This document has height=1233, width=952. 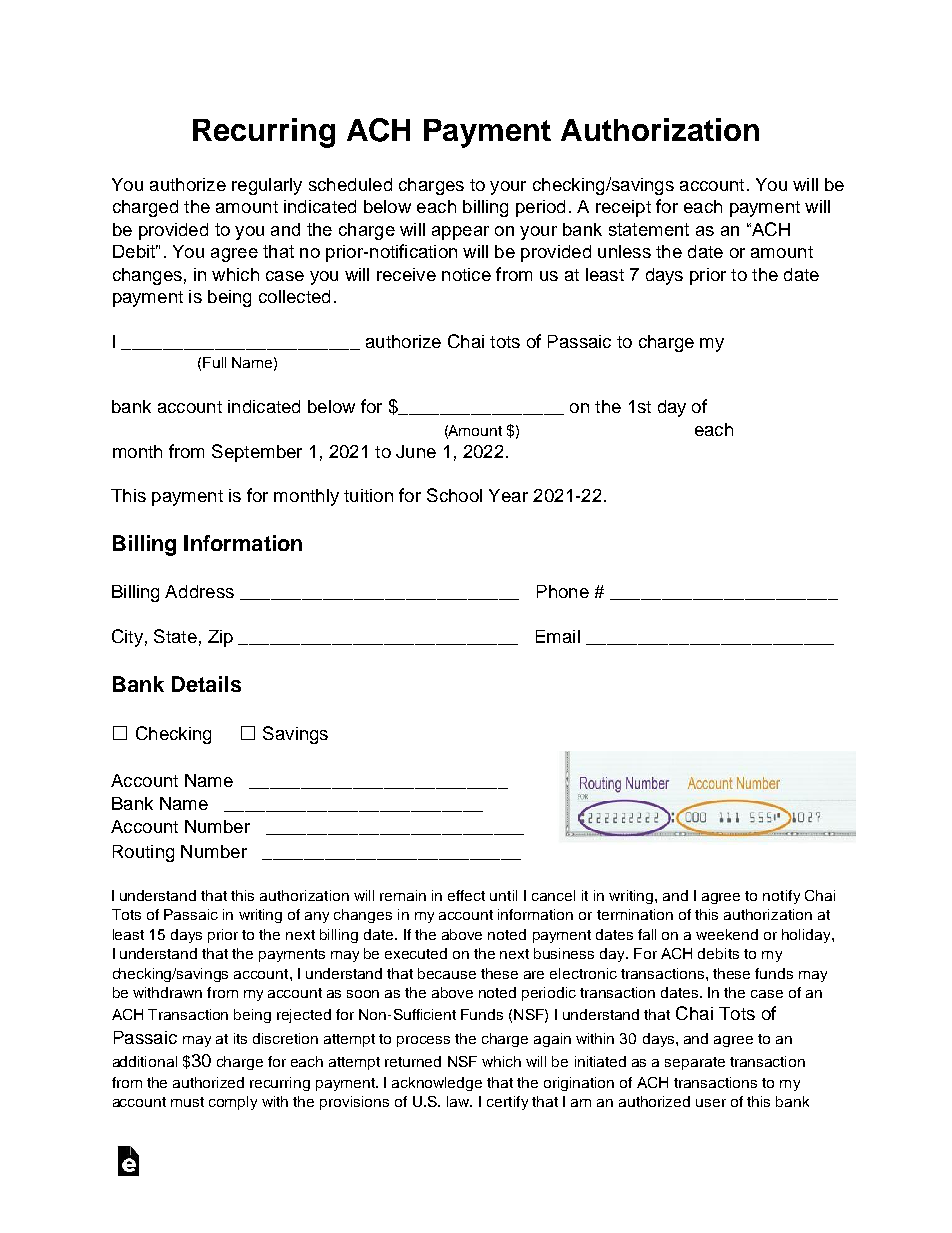 I want to click on regularly, so click(x=267, y=186).
